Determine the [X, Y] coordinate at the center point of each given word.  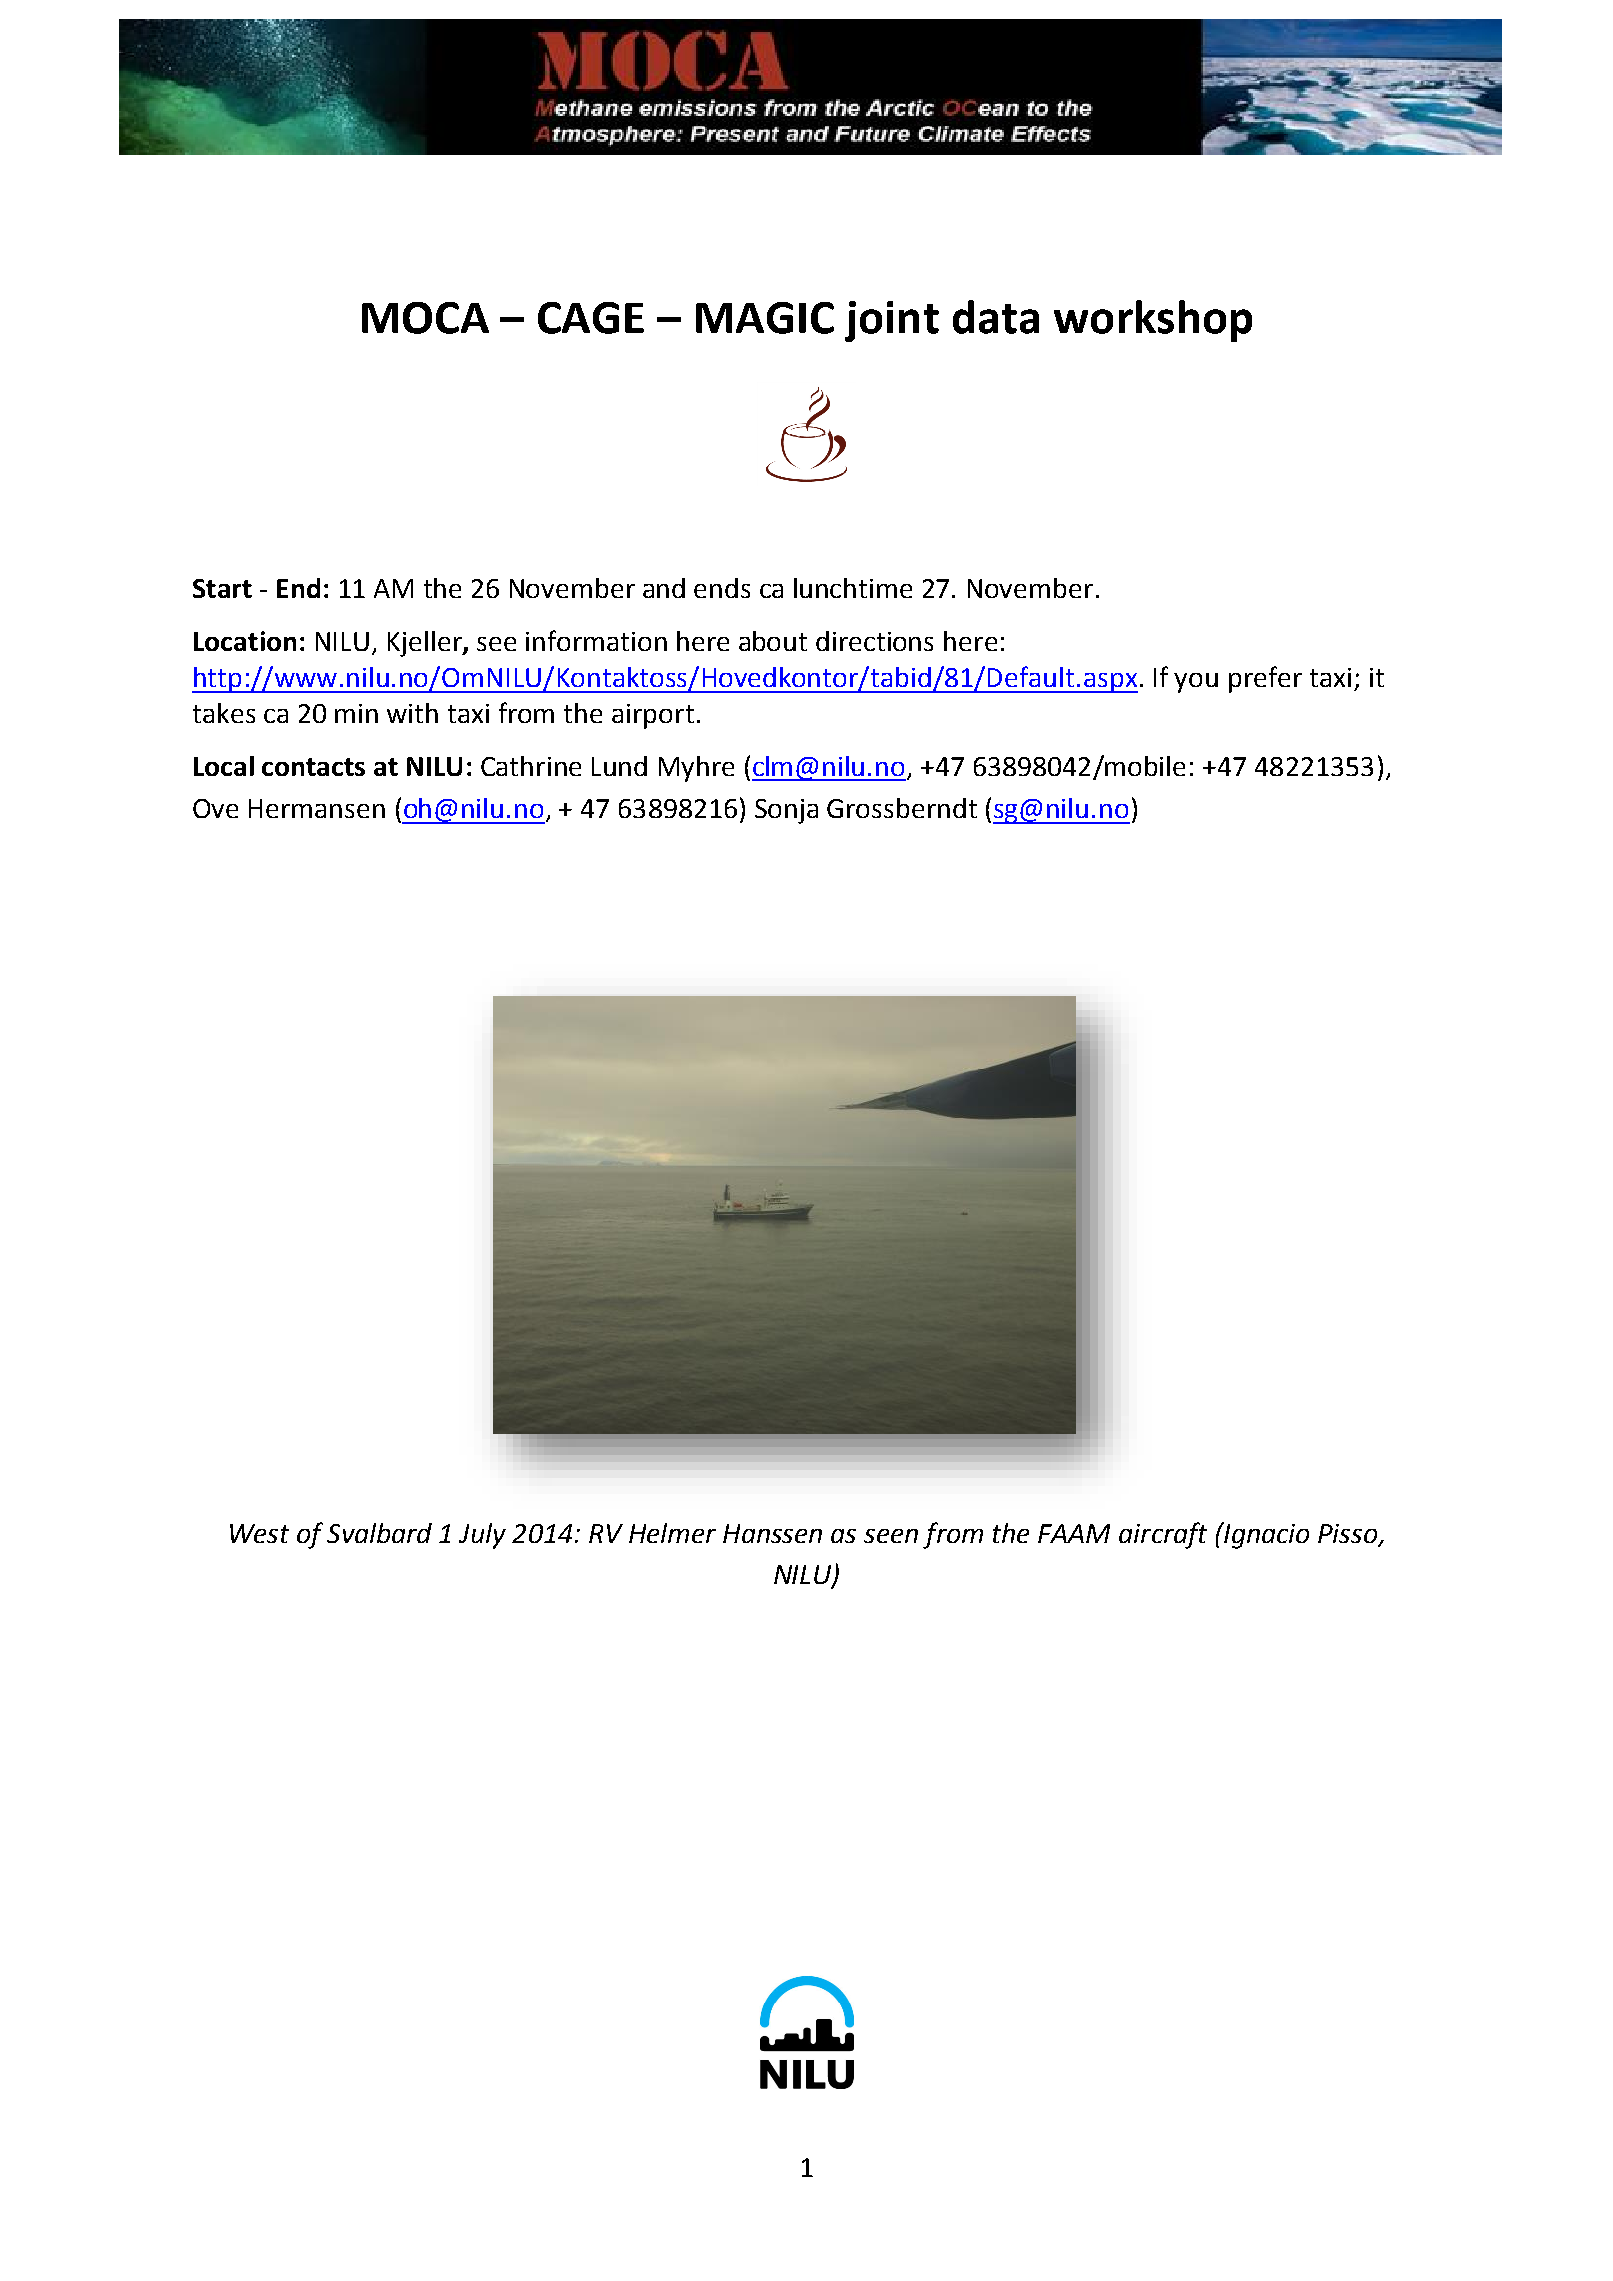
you [1196, 683]
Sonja [786, 811]
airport [653, 716]
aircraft [1163, 1535]
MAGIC [765, 318]
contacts [313, 767]
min [356, 713]
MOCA [425, 318]
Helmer [672, 1533]
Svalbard [379, 1533]
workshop [1153, 321]
